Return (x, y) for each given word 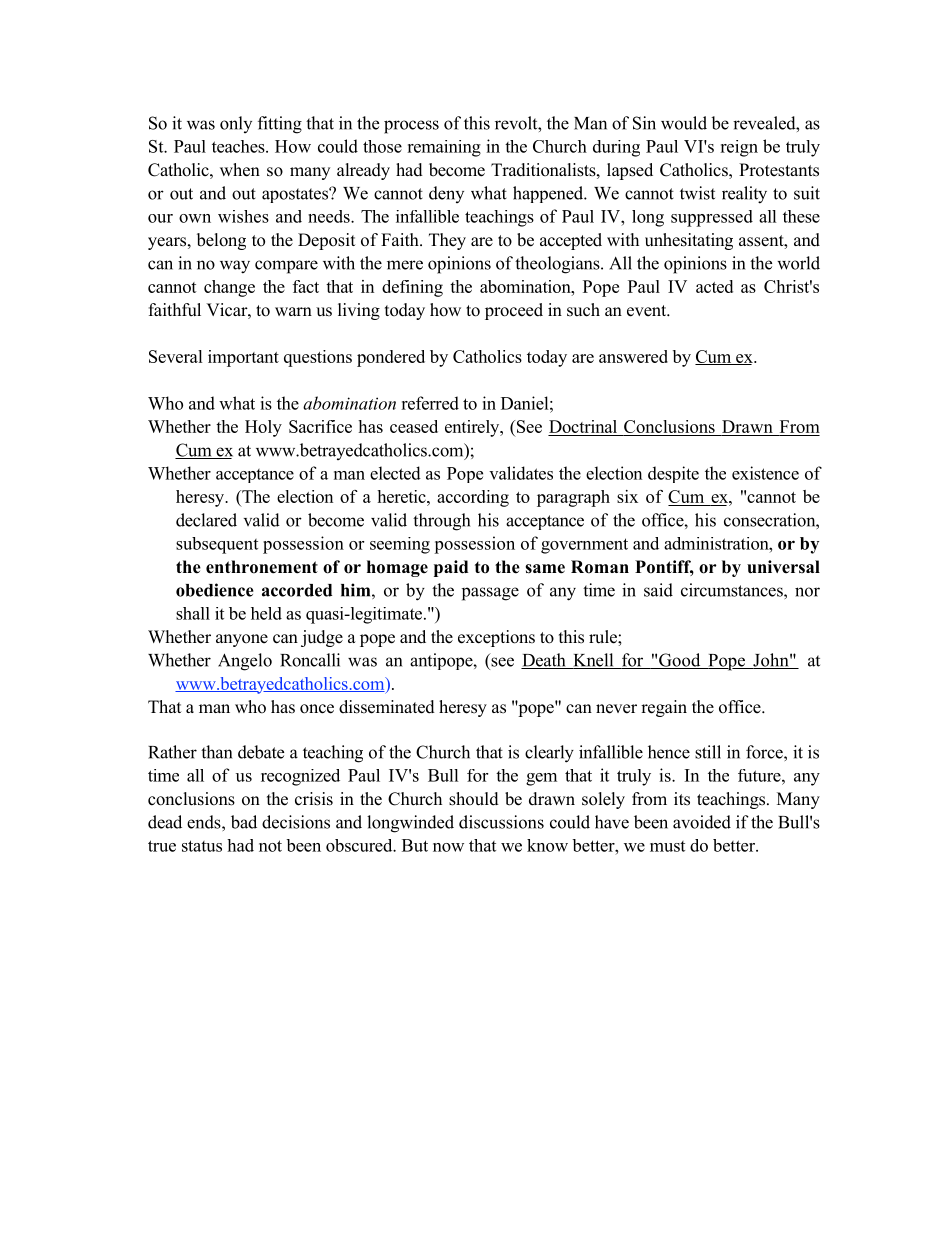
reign (739, 148)
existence (765, 473)
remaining (444, 148)
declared (206, 520)
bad (244, 822)
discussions (501, 822)
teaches (239, 146)
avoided (702, 822)
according (473, 498)
